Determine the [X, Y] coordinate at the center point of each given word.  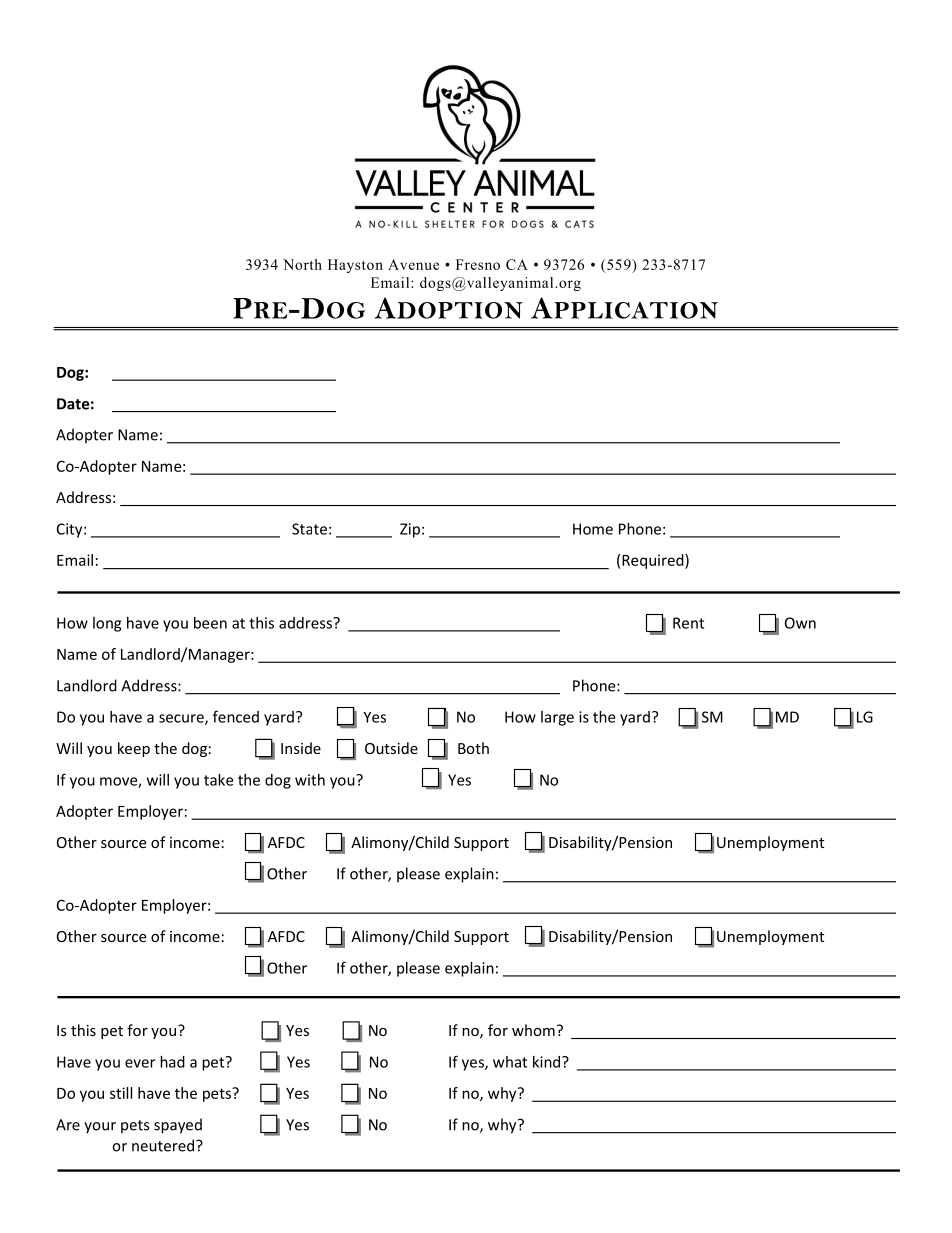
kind [548, 1062]
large [557, 718]
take [218, 780]
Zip [410, 530]
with [310, 780]
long [107, 624]
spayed [178, 1126]
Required [654, 561]
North [302, 264]
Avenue [413, 264]
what [510, 1062]
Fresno [478, 264]
